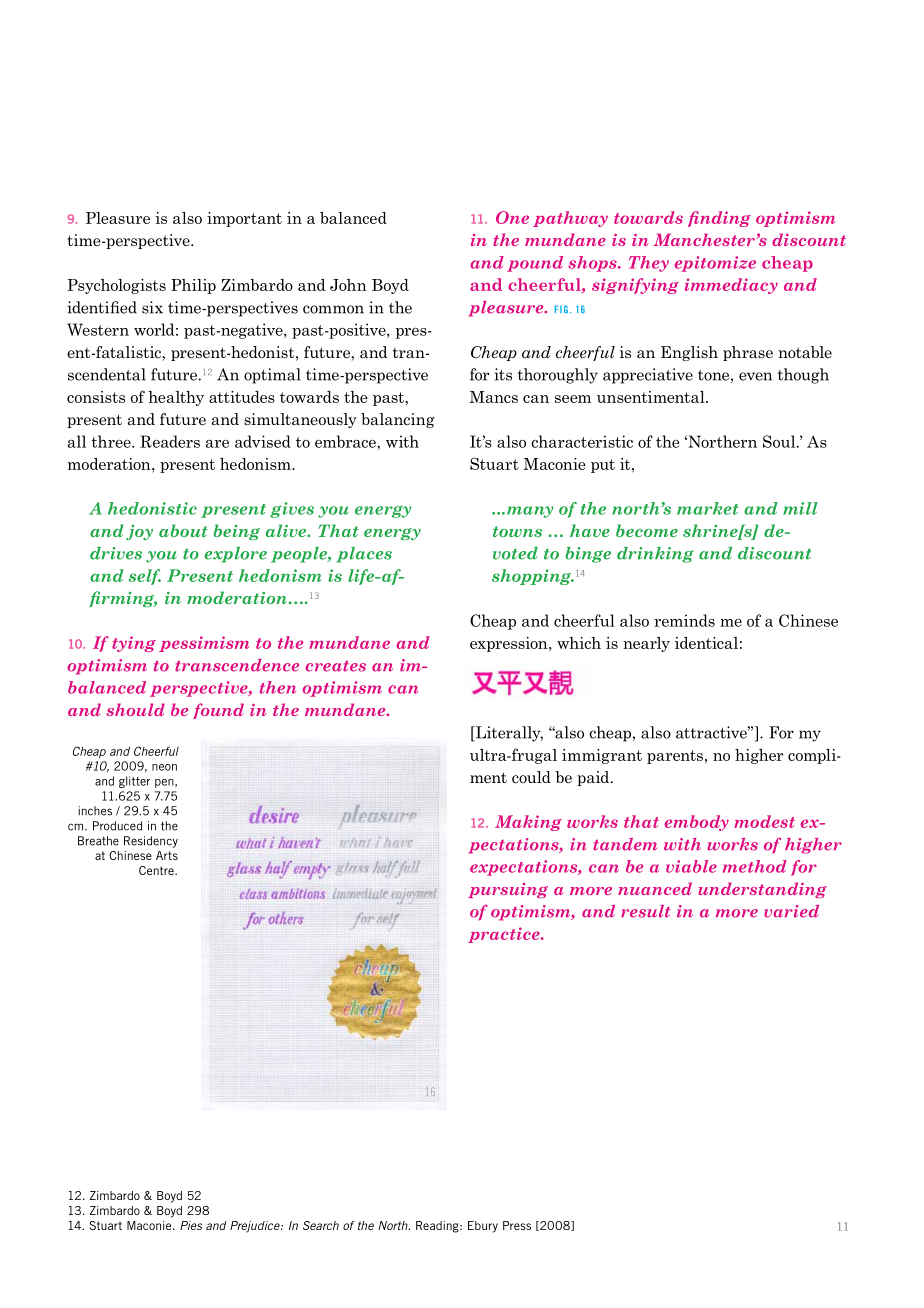  What do you see at coordinates (204, 644) in the page?
I see `pessimism` at bounding box center [204, 644].
